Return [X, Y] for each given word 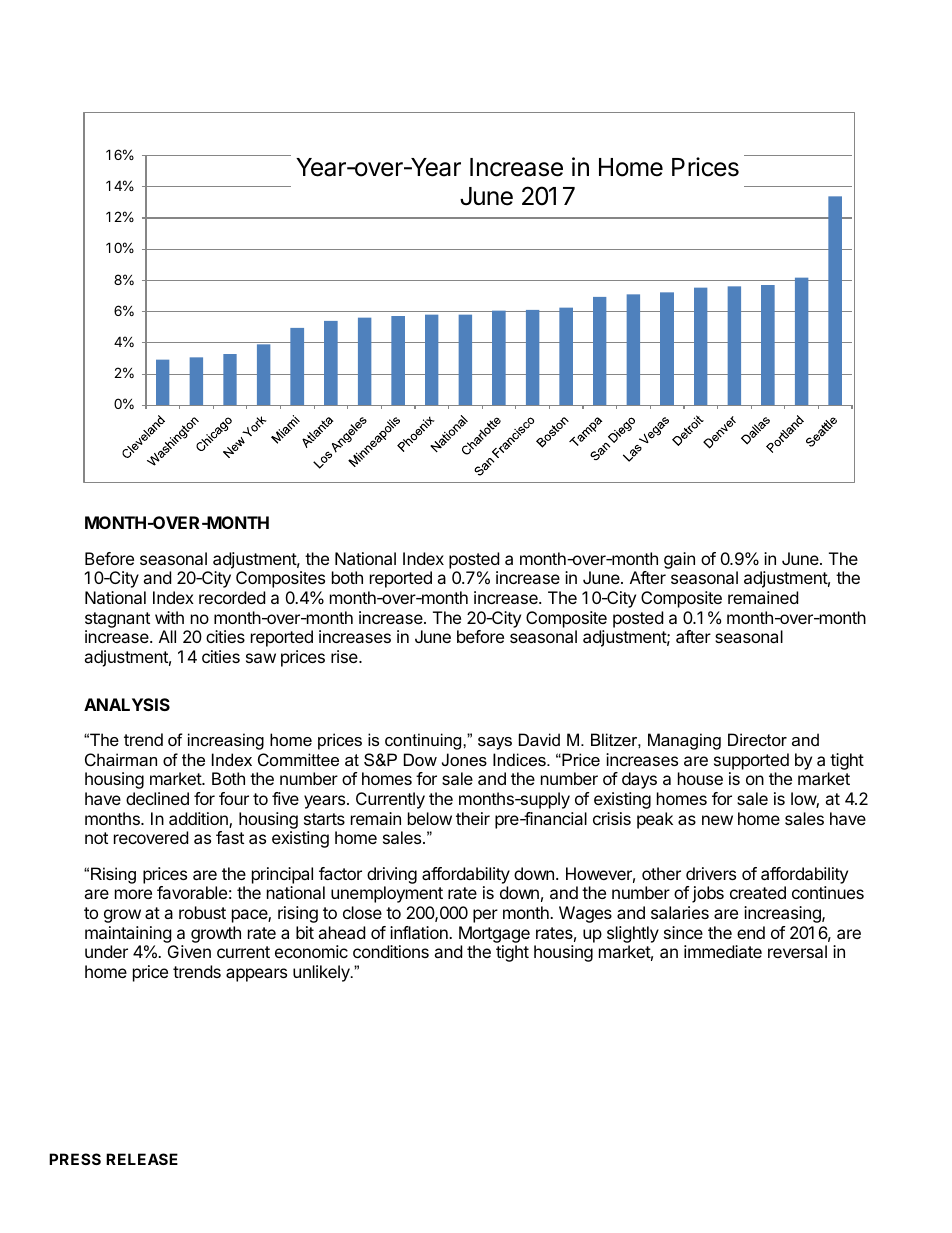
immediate [723, 951]
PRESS [75, 1159]
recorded [232, 597]
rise [345, 656]
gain [679, 560]
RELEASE [142, 1159]
